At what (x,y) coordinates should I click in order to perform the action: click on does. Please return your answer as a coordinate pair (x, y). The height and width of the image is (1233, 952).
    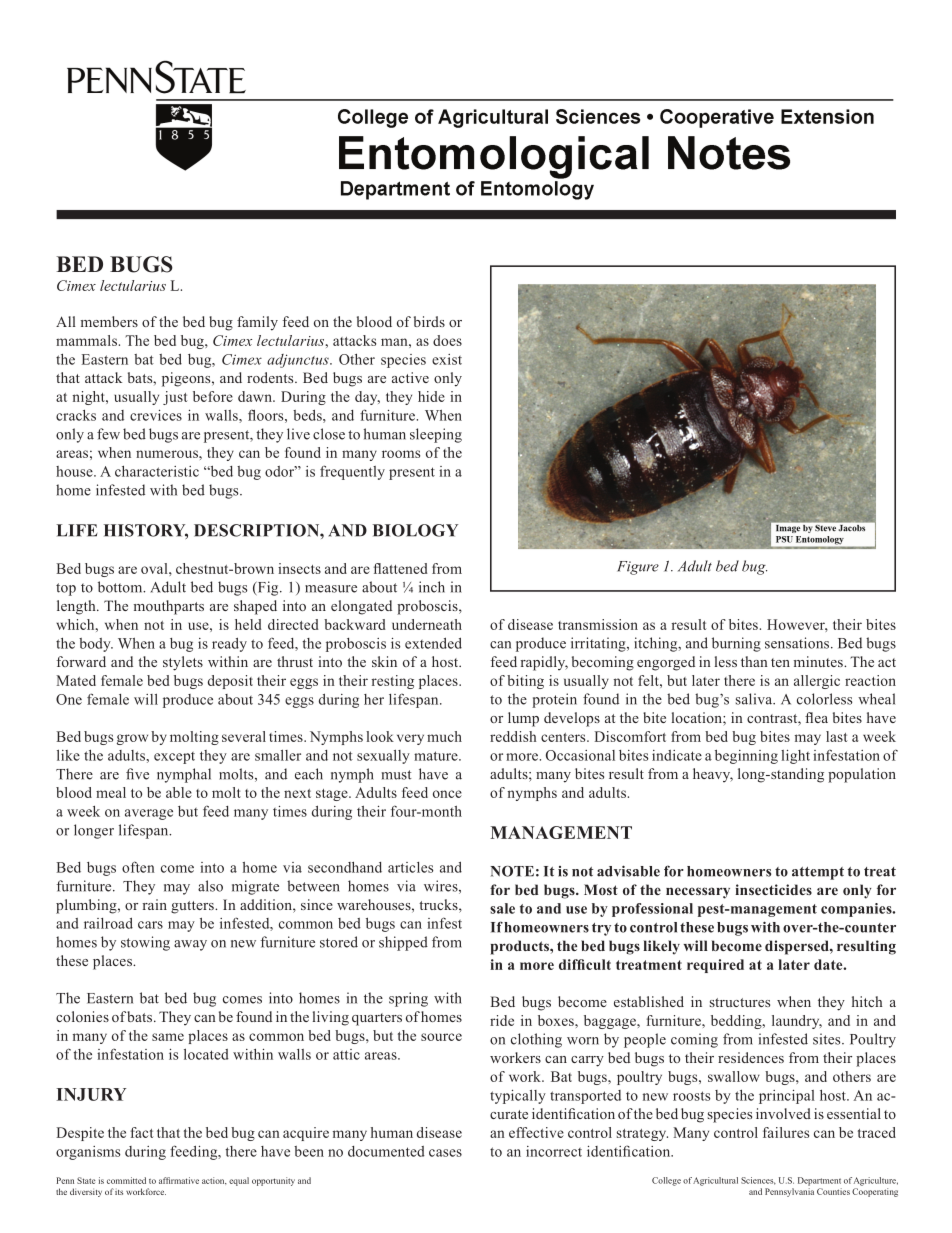
    Looking at the image, I should click on (447, 340).
